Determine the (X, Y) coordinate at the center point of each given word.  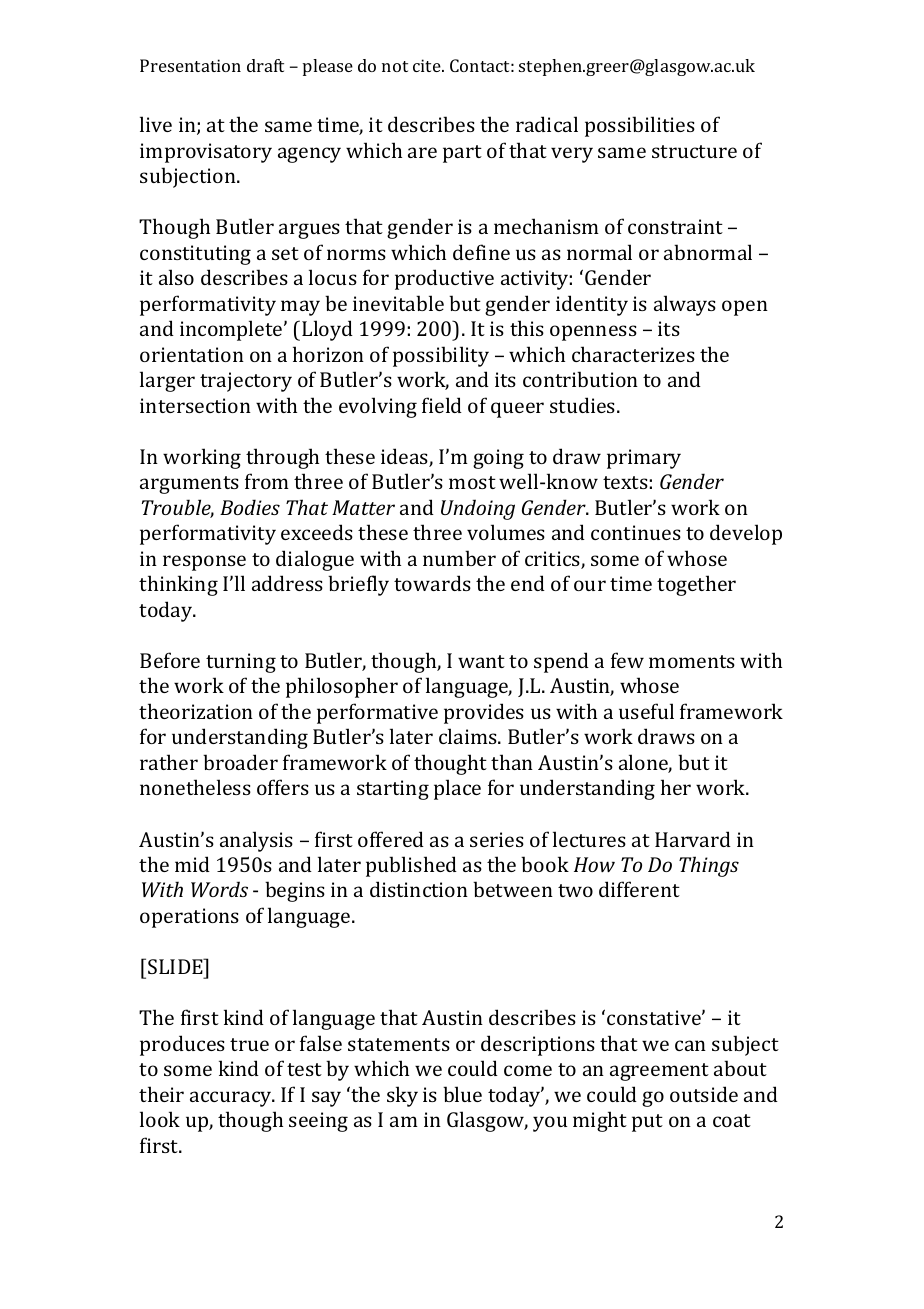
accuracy (232, 1099)
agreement (659, 1072)
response (204, 563)
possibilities (640, 126)
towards (432, 583)
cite (428, 65)
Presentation (190, 65)
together (696, 585)
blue (462, 1094)
